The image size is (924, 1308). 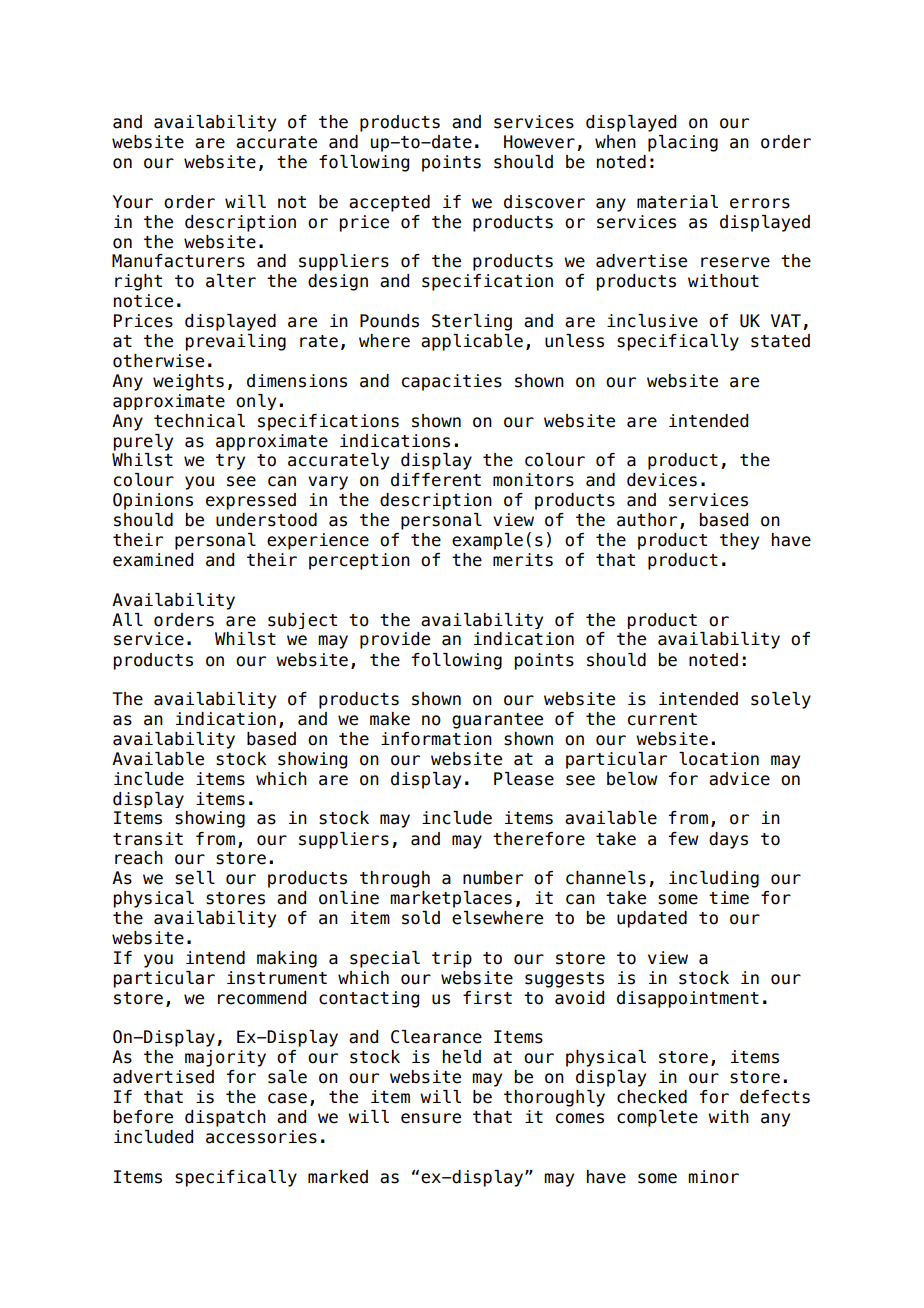 I want to click on different, so click(x=436, y=480).
